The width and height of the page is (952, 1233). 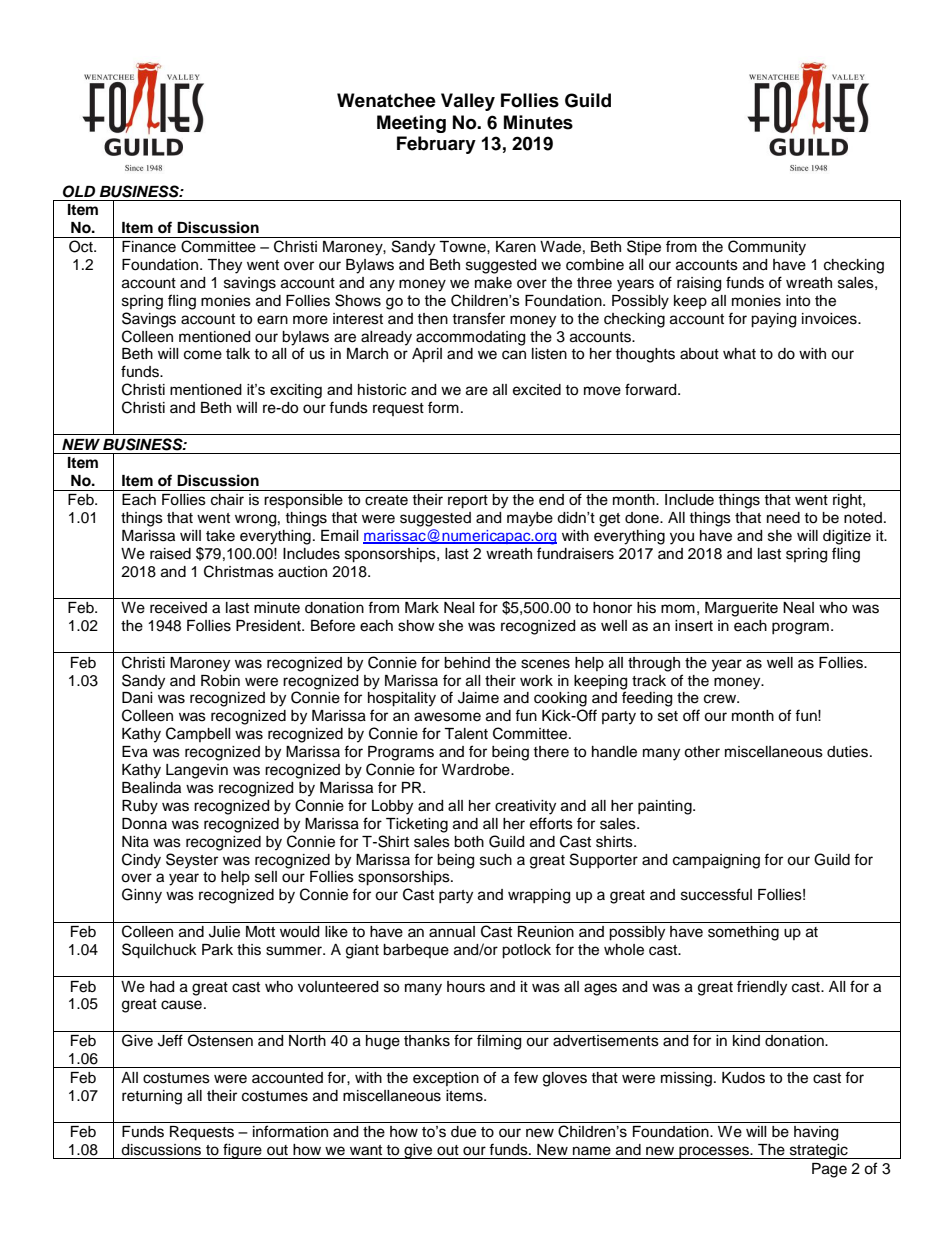 I want to click on strategic, so click(x=818, y=1151).
